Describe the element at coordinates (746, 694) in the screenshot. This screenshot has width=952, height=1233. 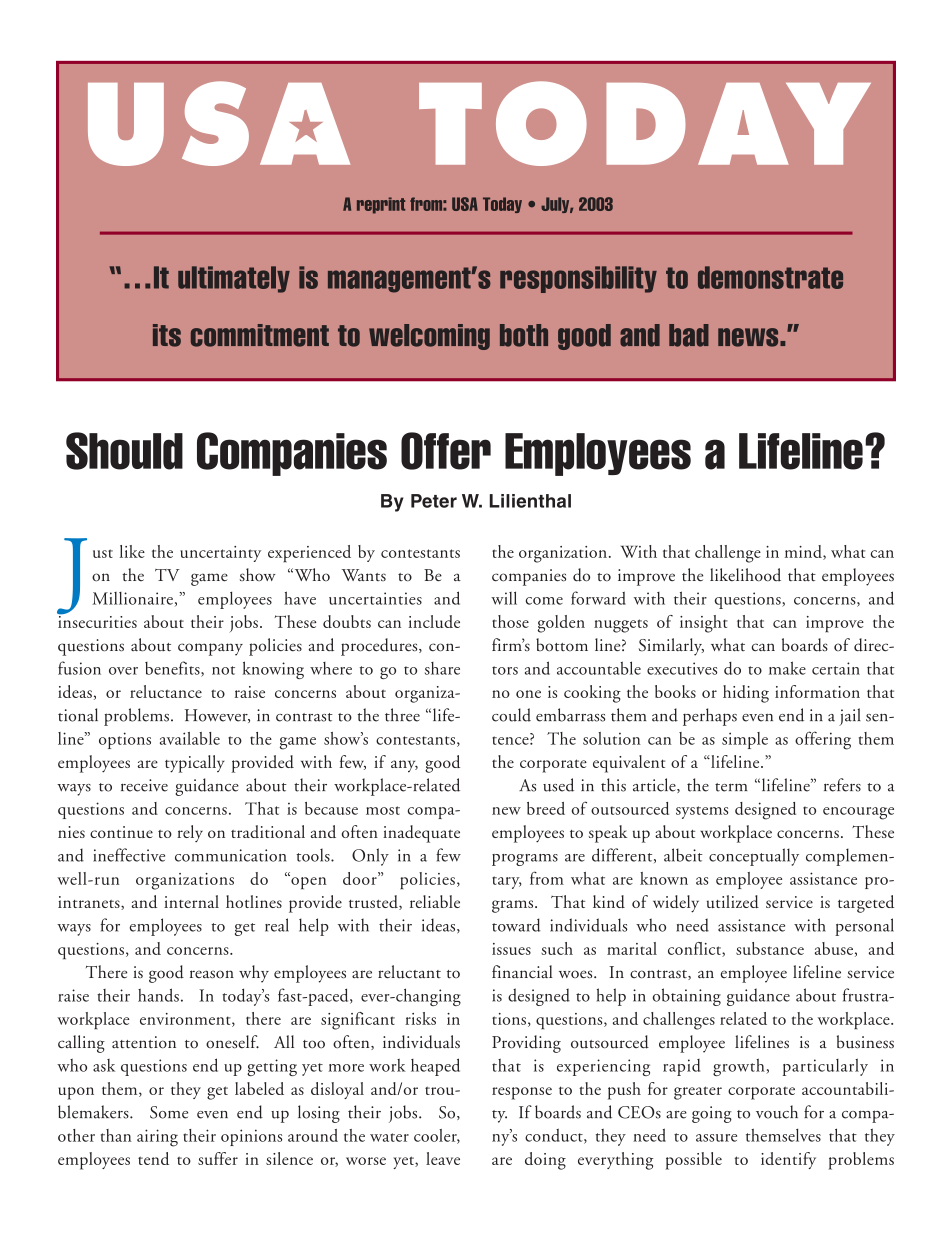
I see `hiding` at that location.
